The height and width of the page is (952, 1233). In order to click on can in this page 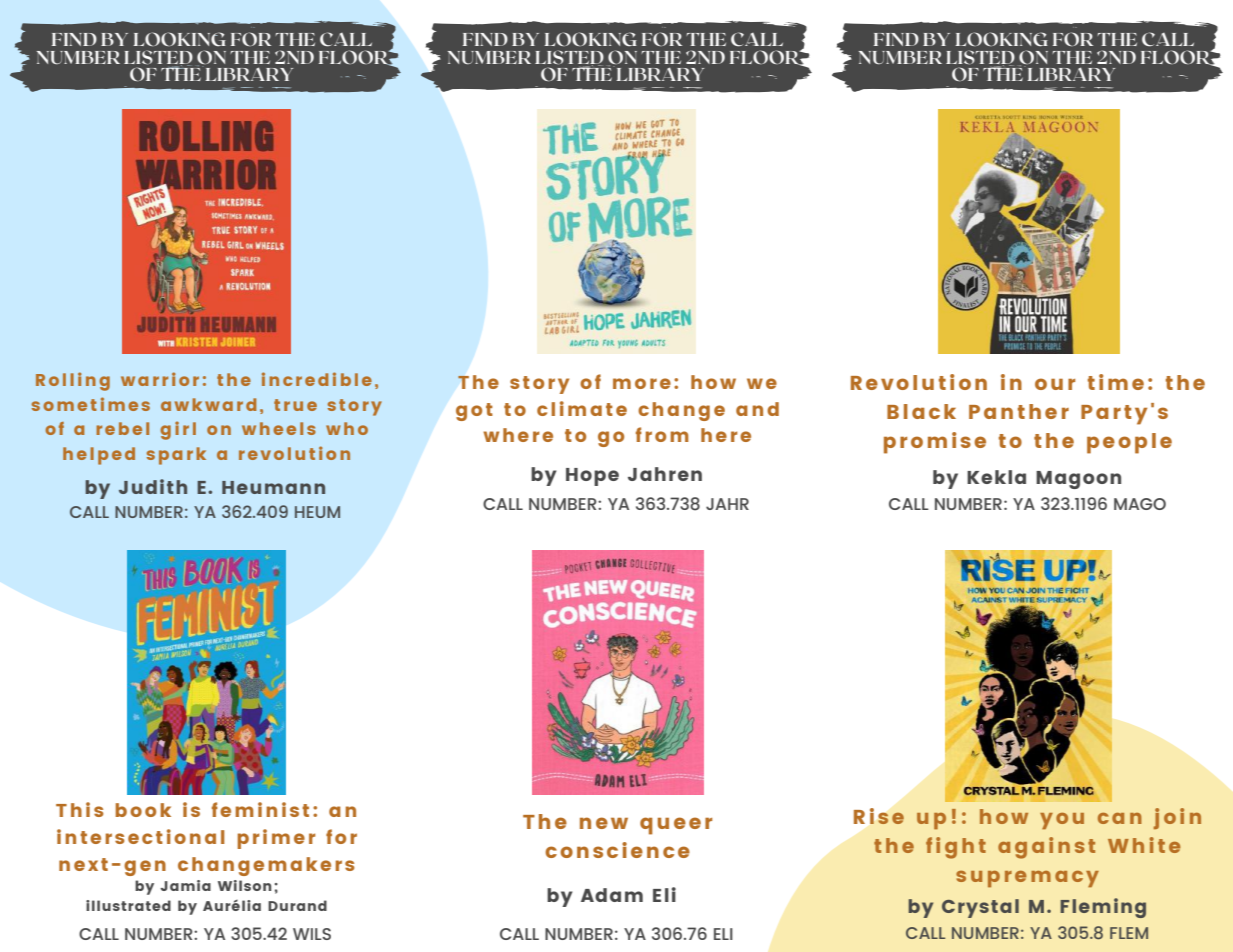, I will do `click(1120, 818)`.
